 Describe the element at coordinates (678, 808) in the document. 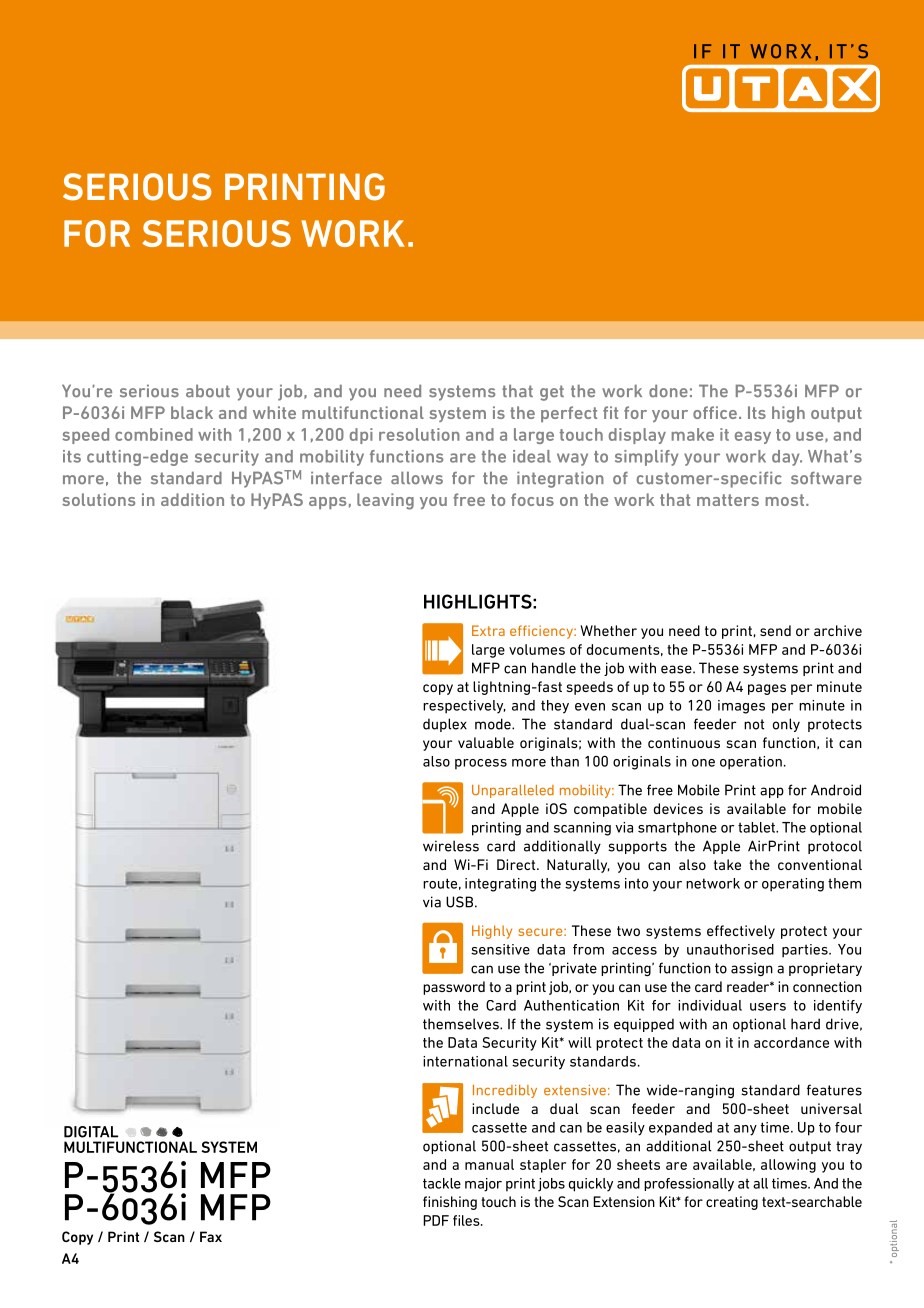

I see `devices` at that location.
